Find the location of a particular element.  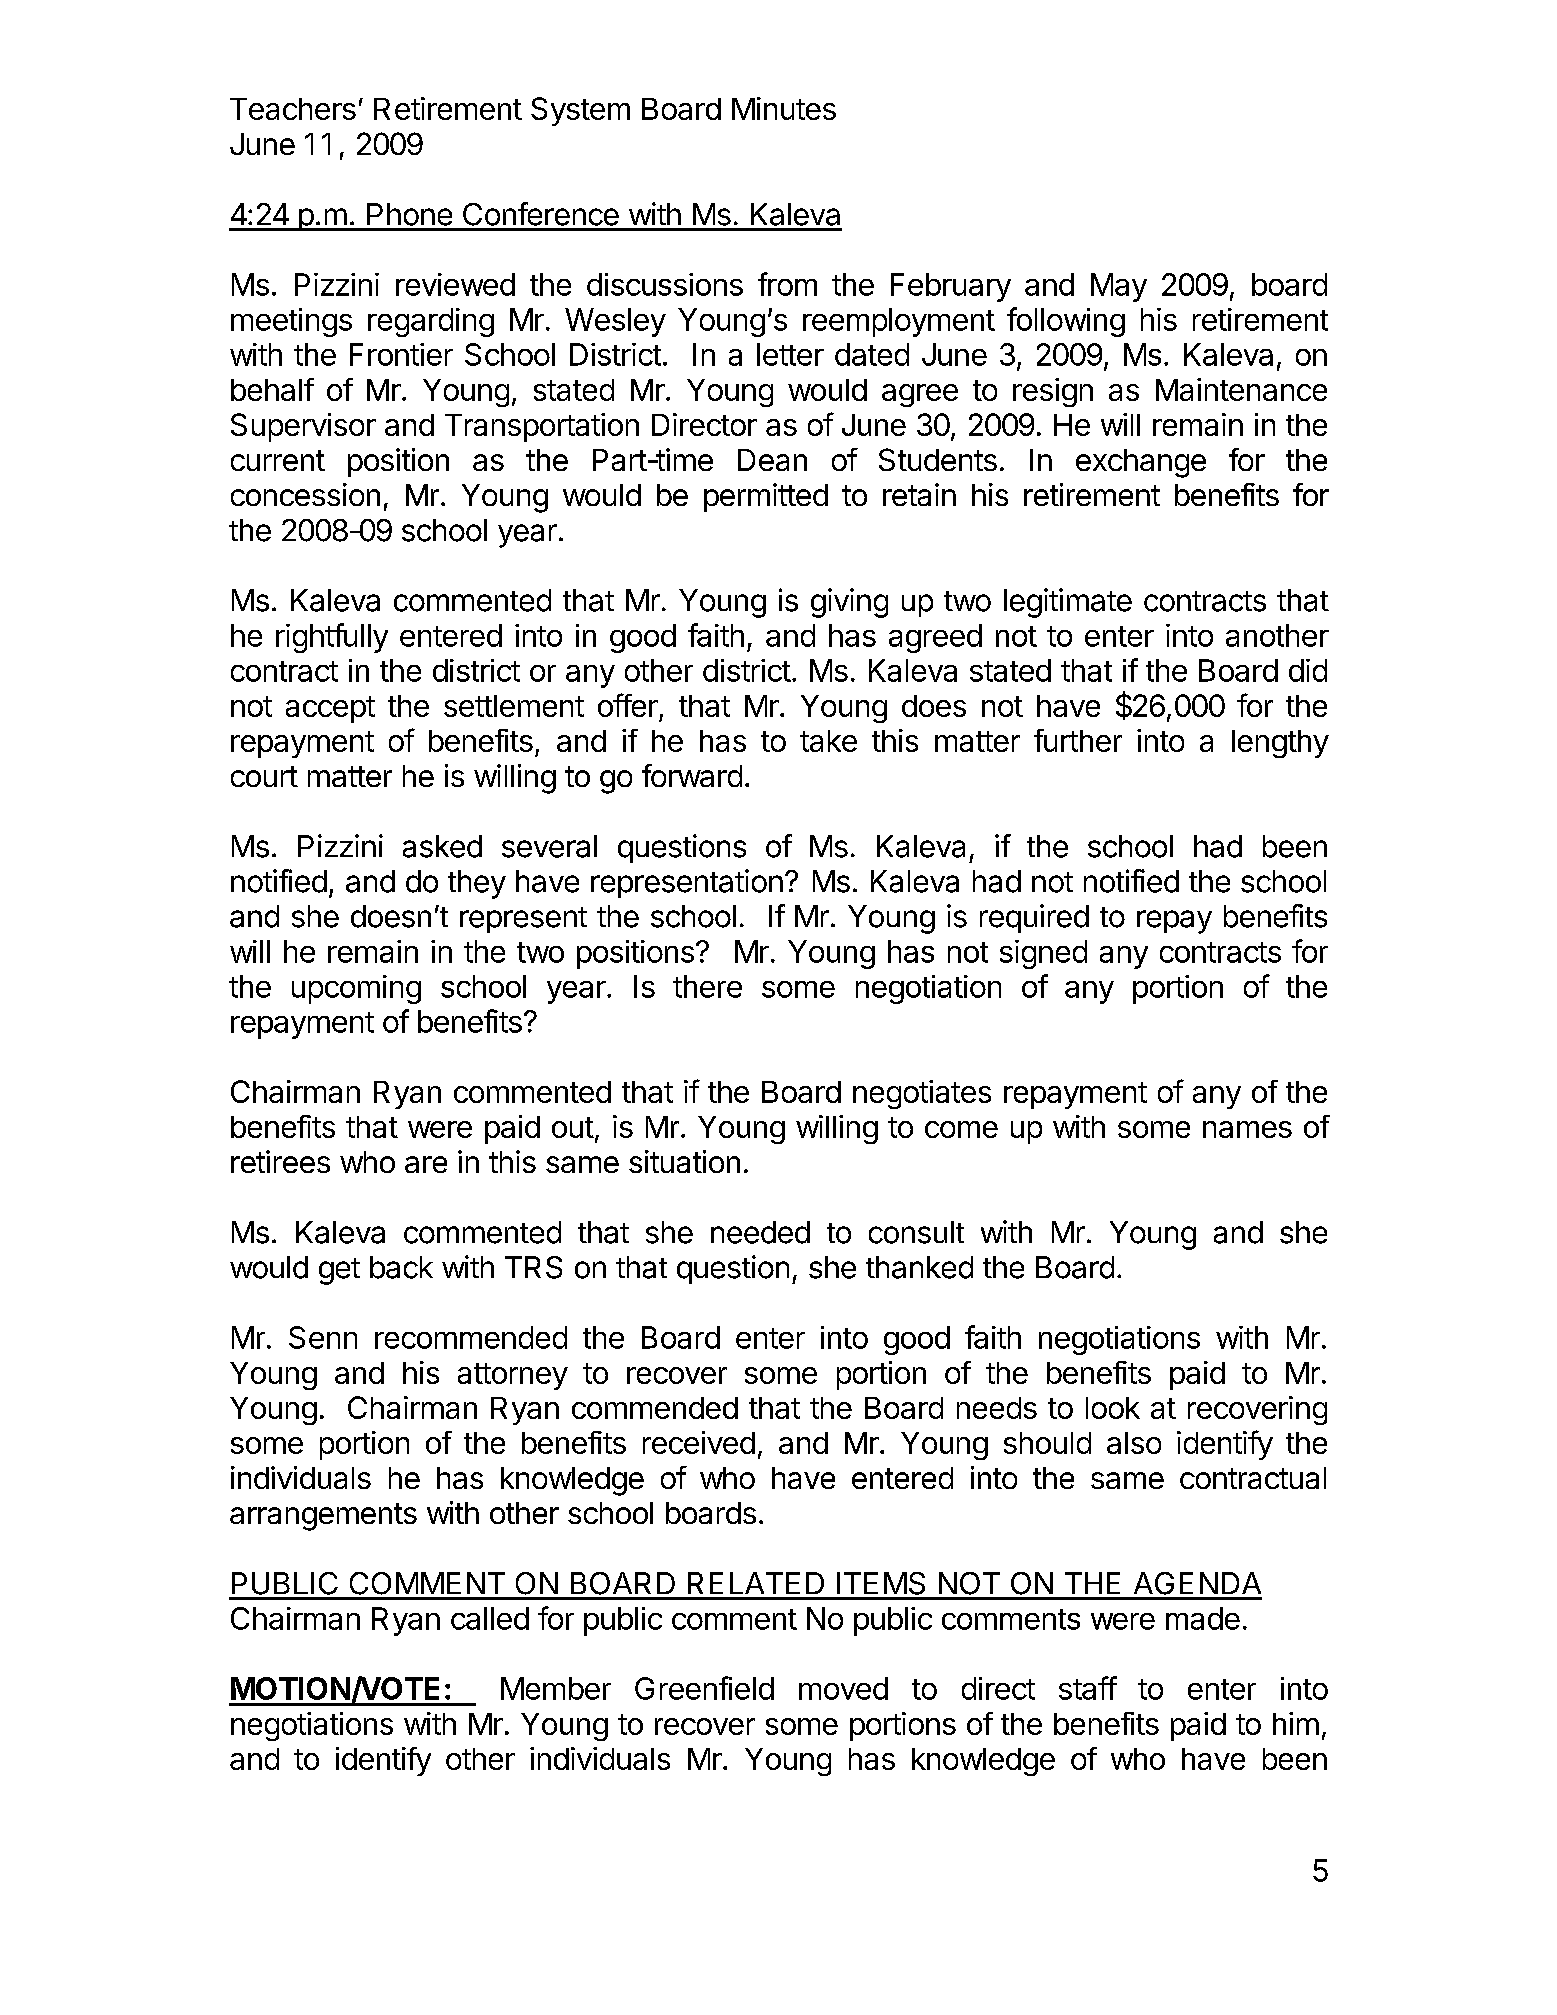

did is located at coordinates (1308, 670).
